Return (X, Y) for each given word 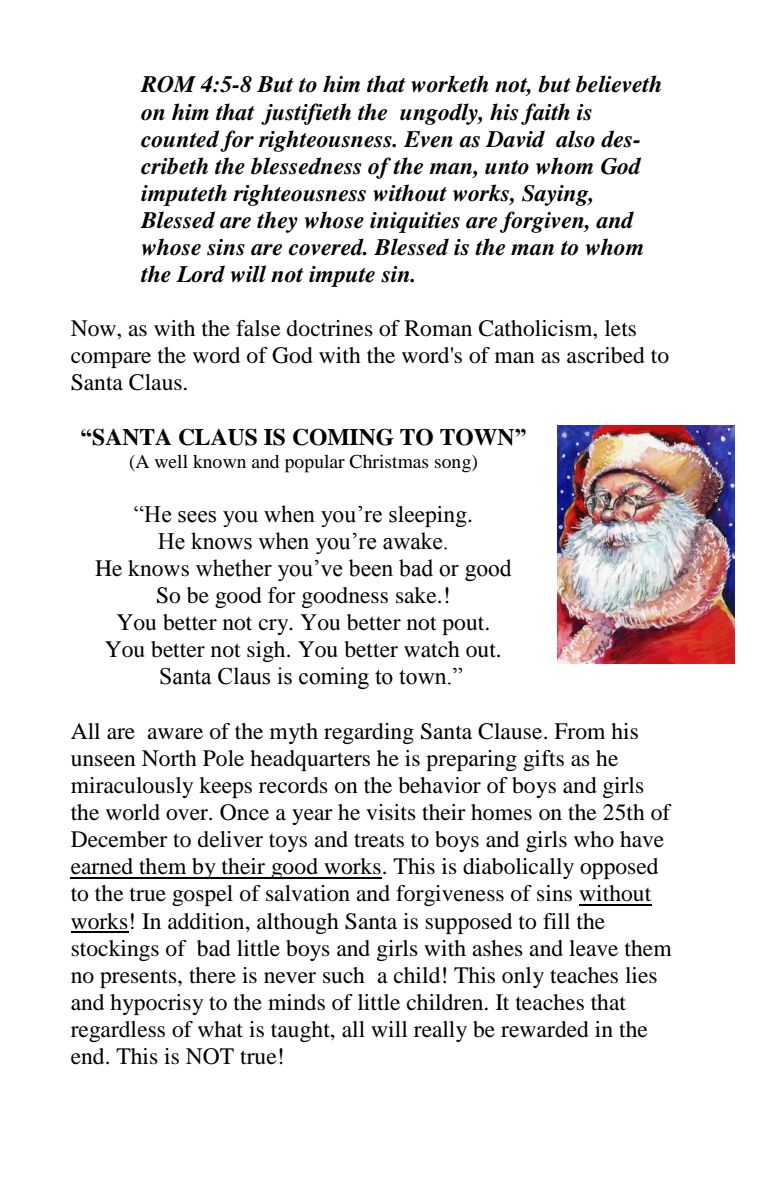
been (371, 568)
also (575, 139)
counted (180, 139)
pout (464, 626)
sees (197, 517)
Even (428, 139)
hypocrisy (156, 1004)
